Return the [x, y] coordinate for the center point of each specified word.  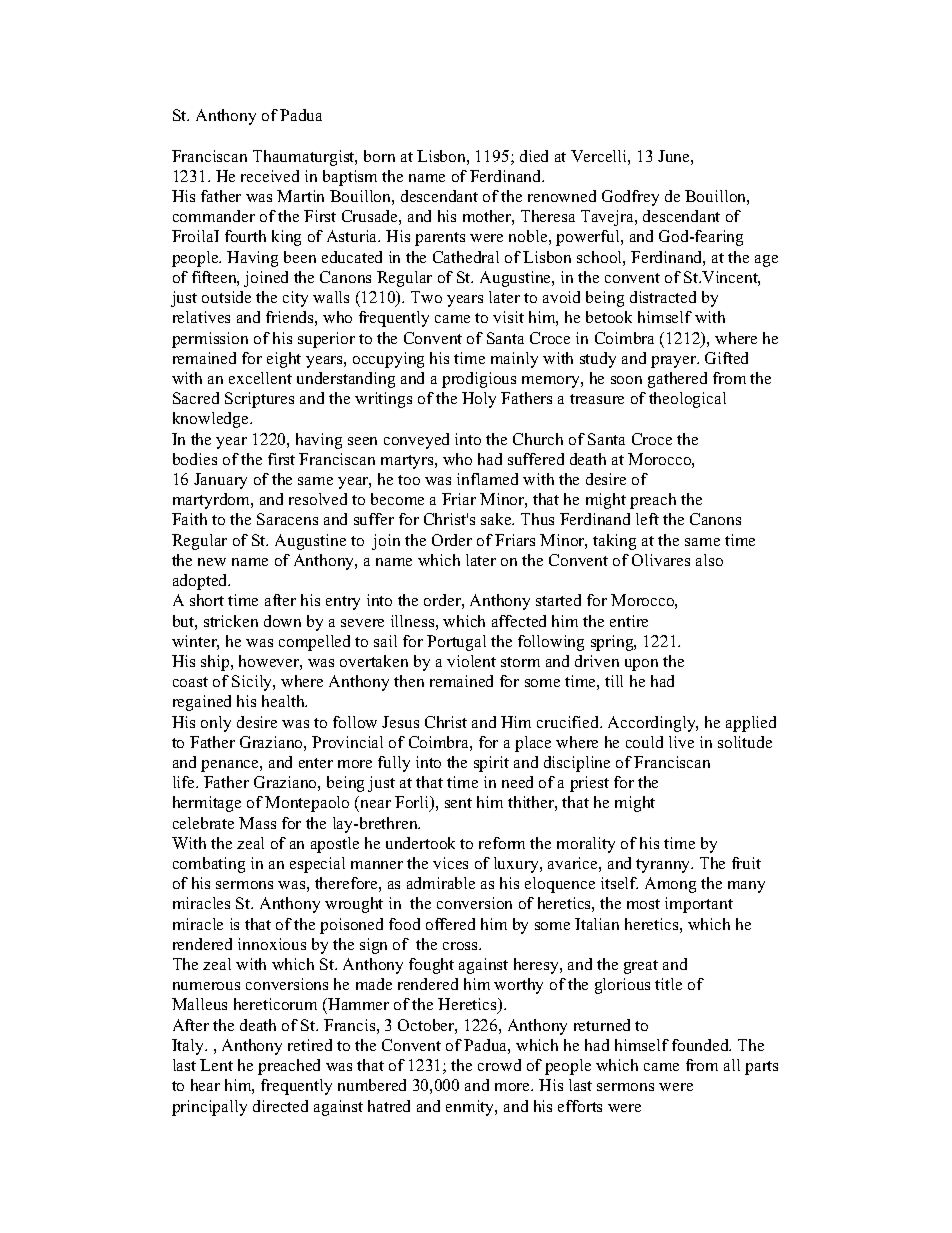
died [534, 156]
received [270, 176]
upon [641, 665]
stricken [231, 621]
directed [280, 1106]
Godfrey [630, 198]
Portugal [456, 643]
